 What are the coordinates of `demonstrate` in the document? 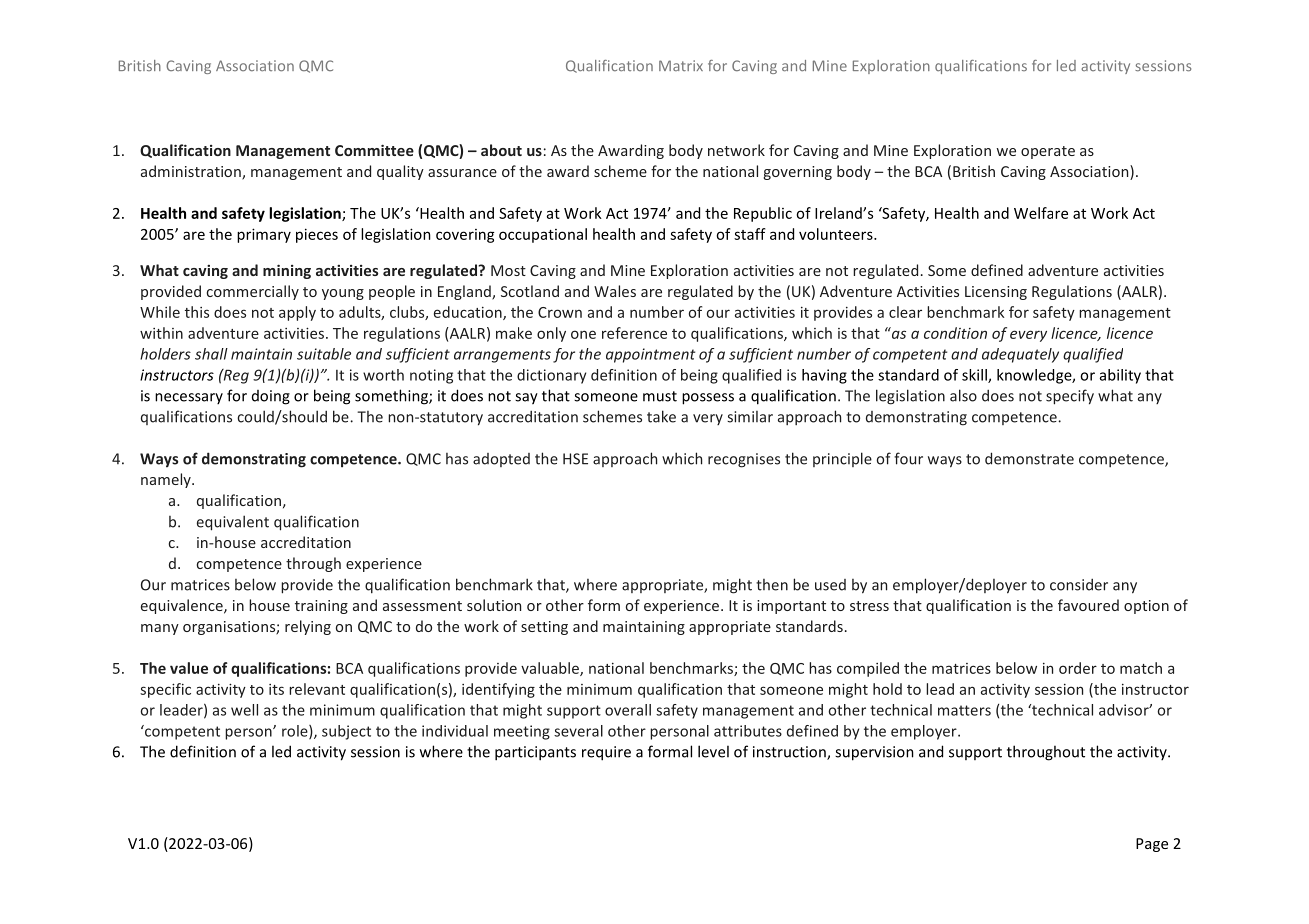 It's located at (1029, 458).
